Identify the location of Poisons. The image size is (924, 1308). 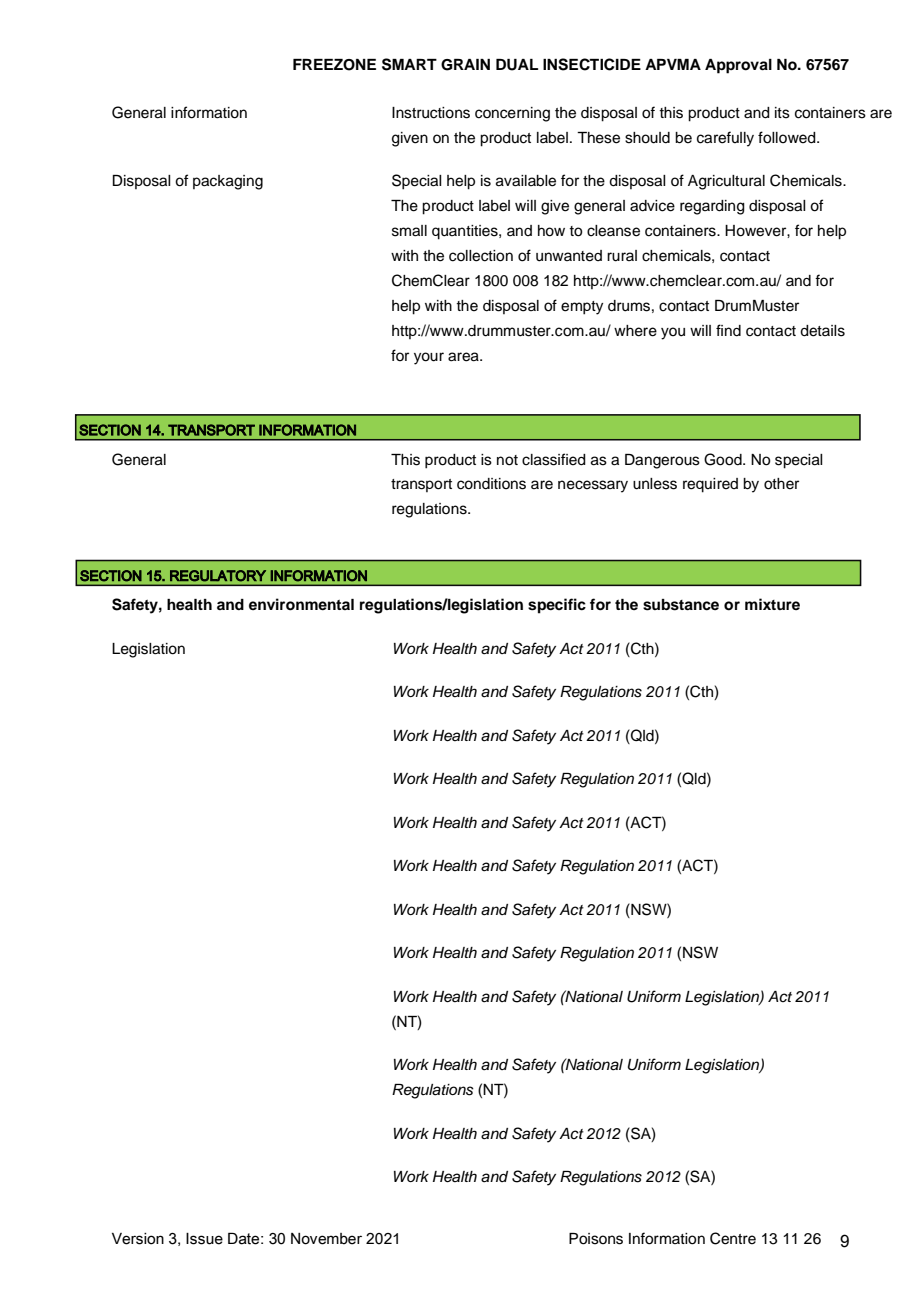
(596, 1239).
